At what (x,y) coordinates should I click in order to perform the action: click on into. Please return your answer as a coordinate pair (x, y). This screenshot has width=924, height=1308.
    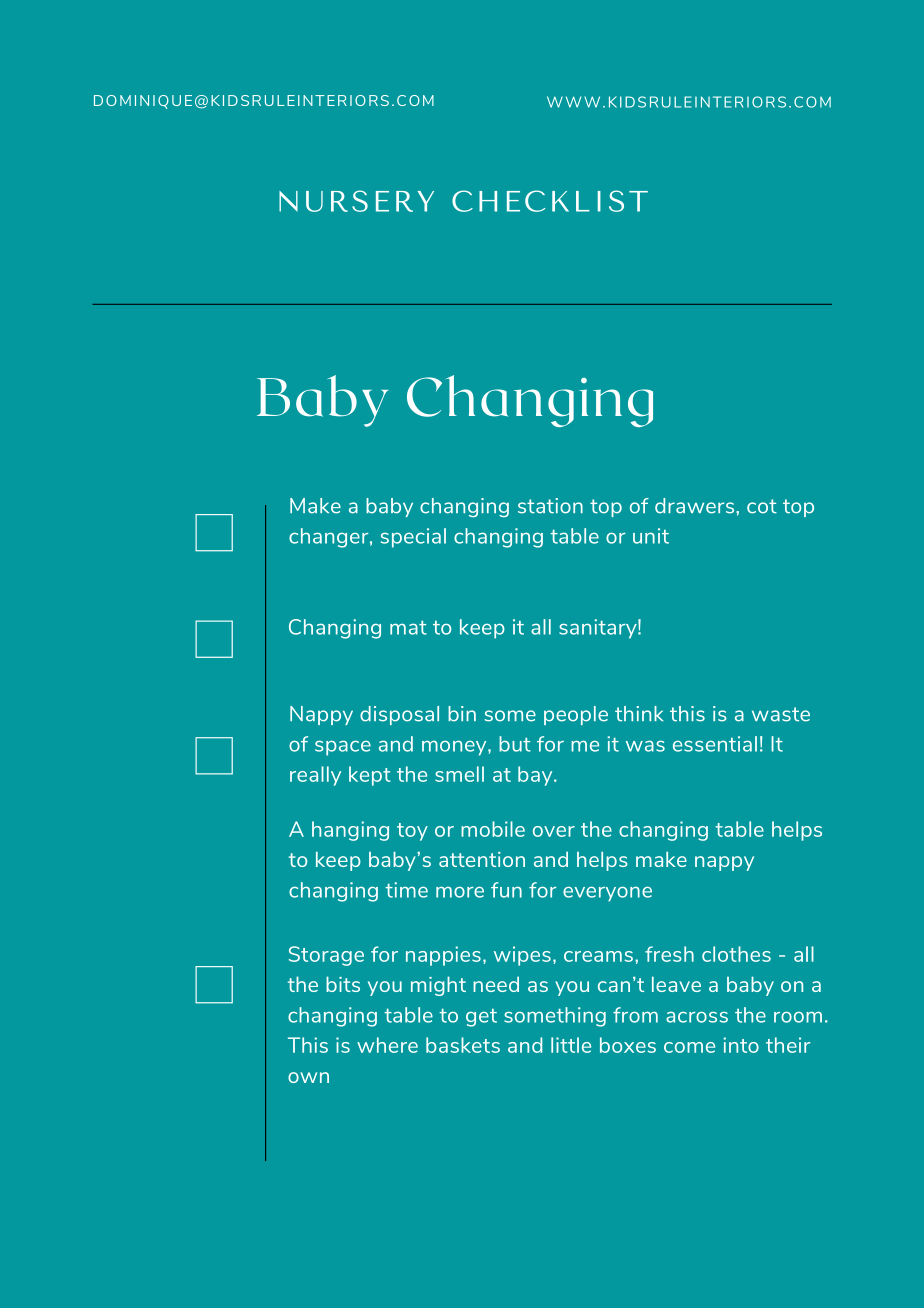
    Looking at the image, I should click on (741, 1045).
